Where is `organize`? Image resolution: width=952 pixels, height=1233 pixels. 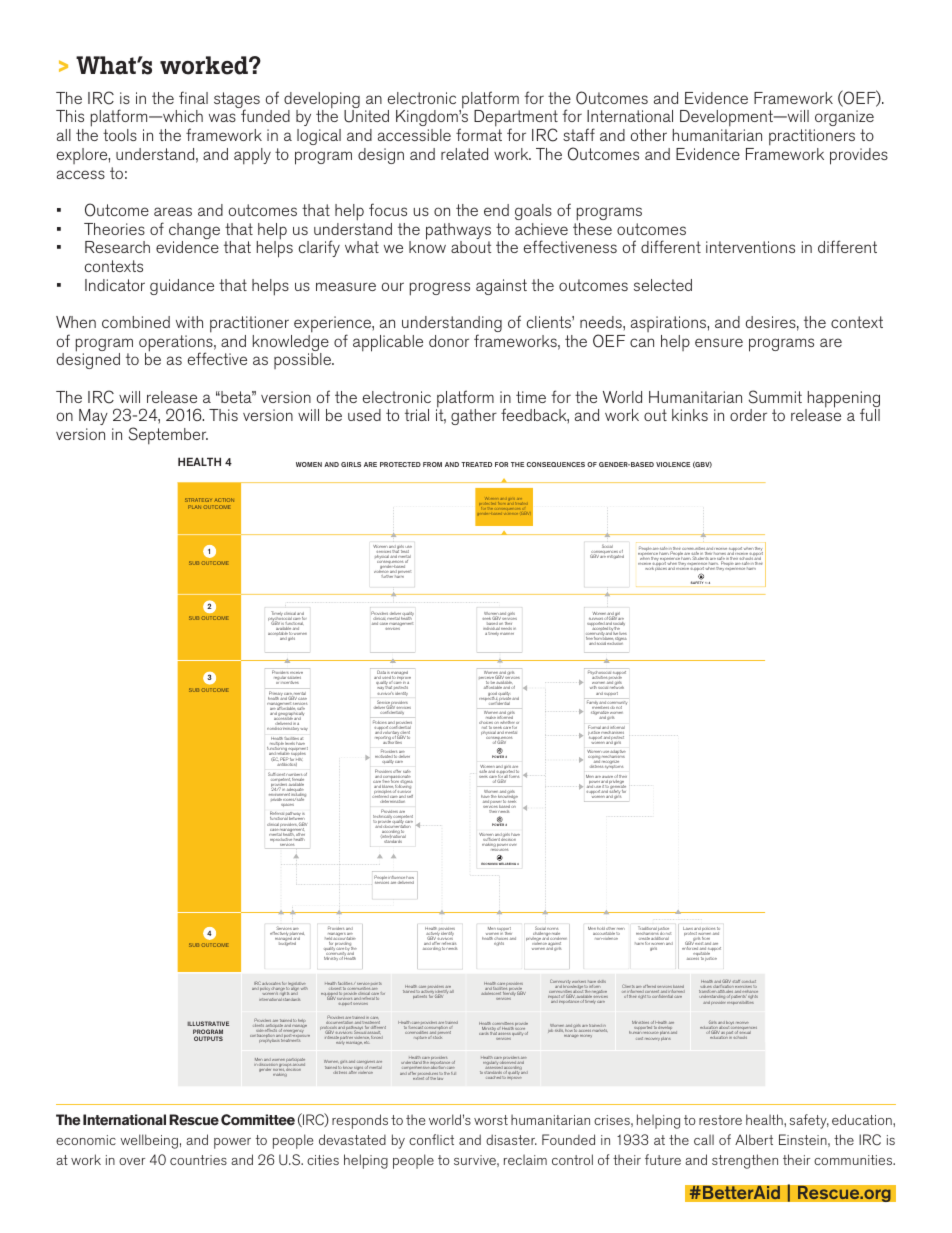 organize is located at coordinates (844, 120).
